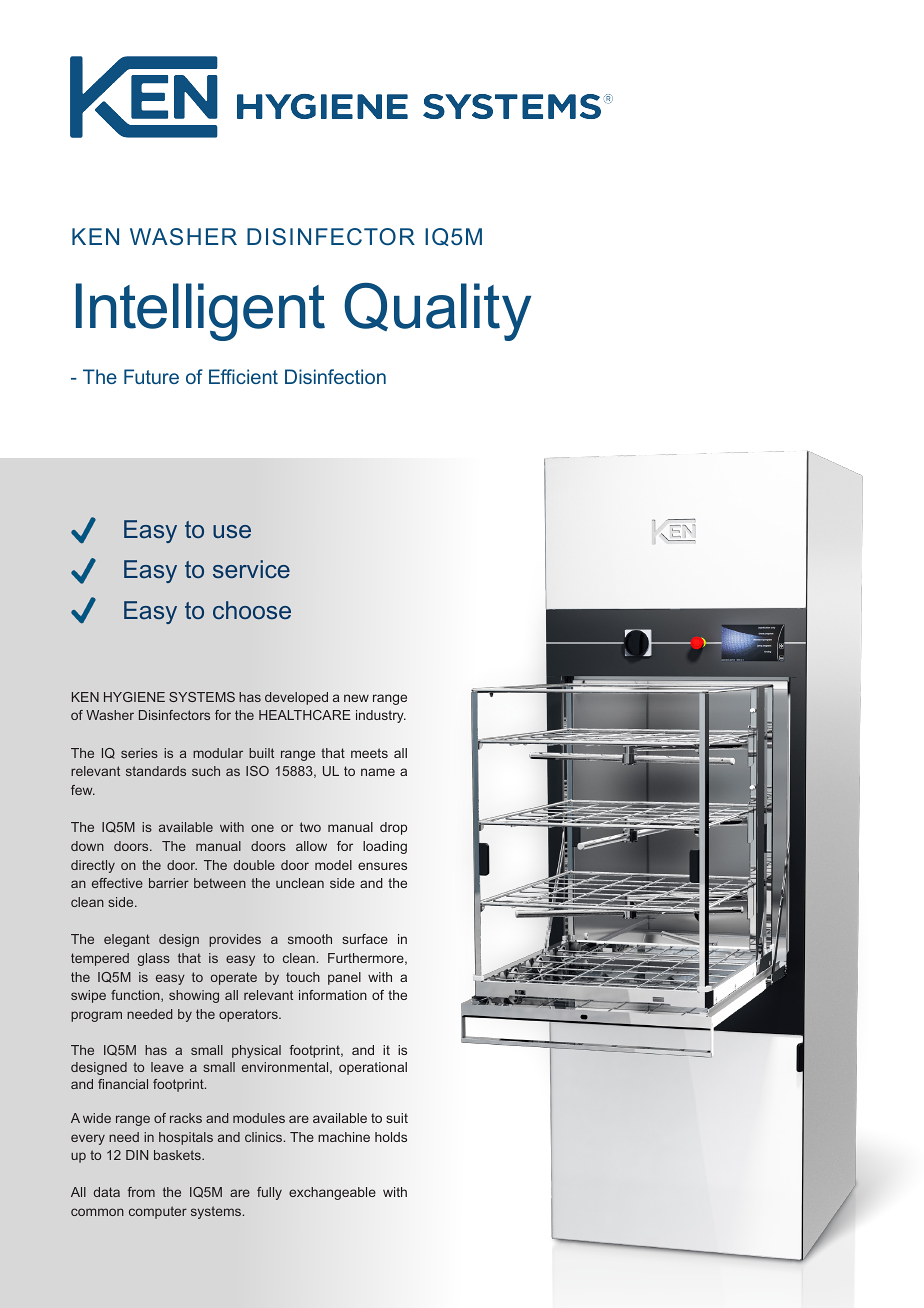  I want to click on Efficient, so click(243, 376).
